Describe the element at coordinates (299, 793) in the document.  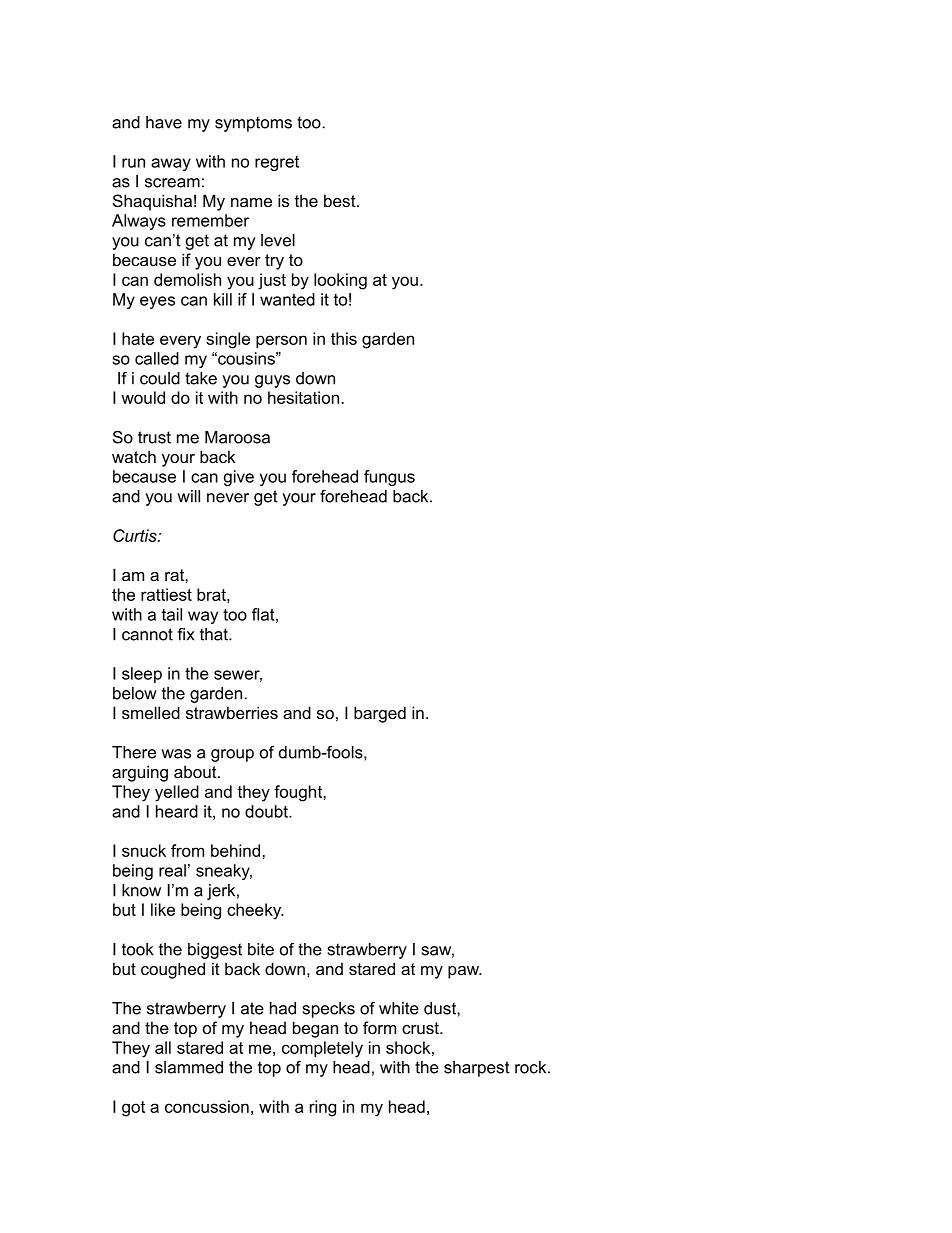
I see `fought` at that location.
